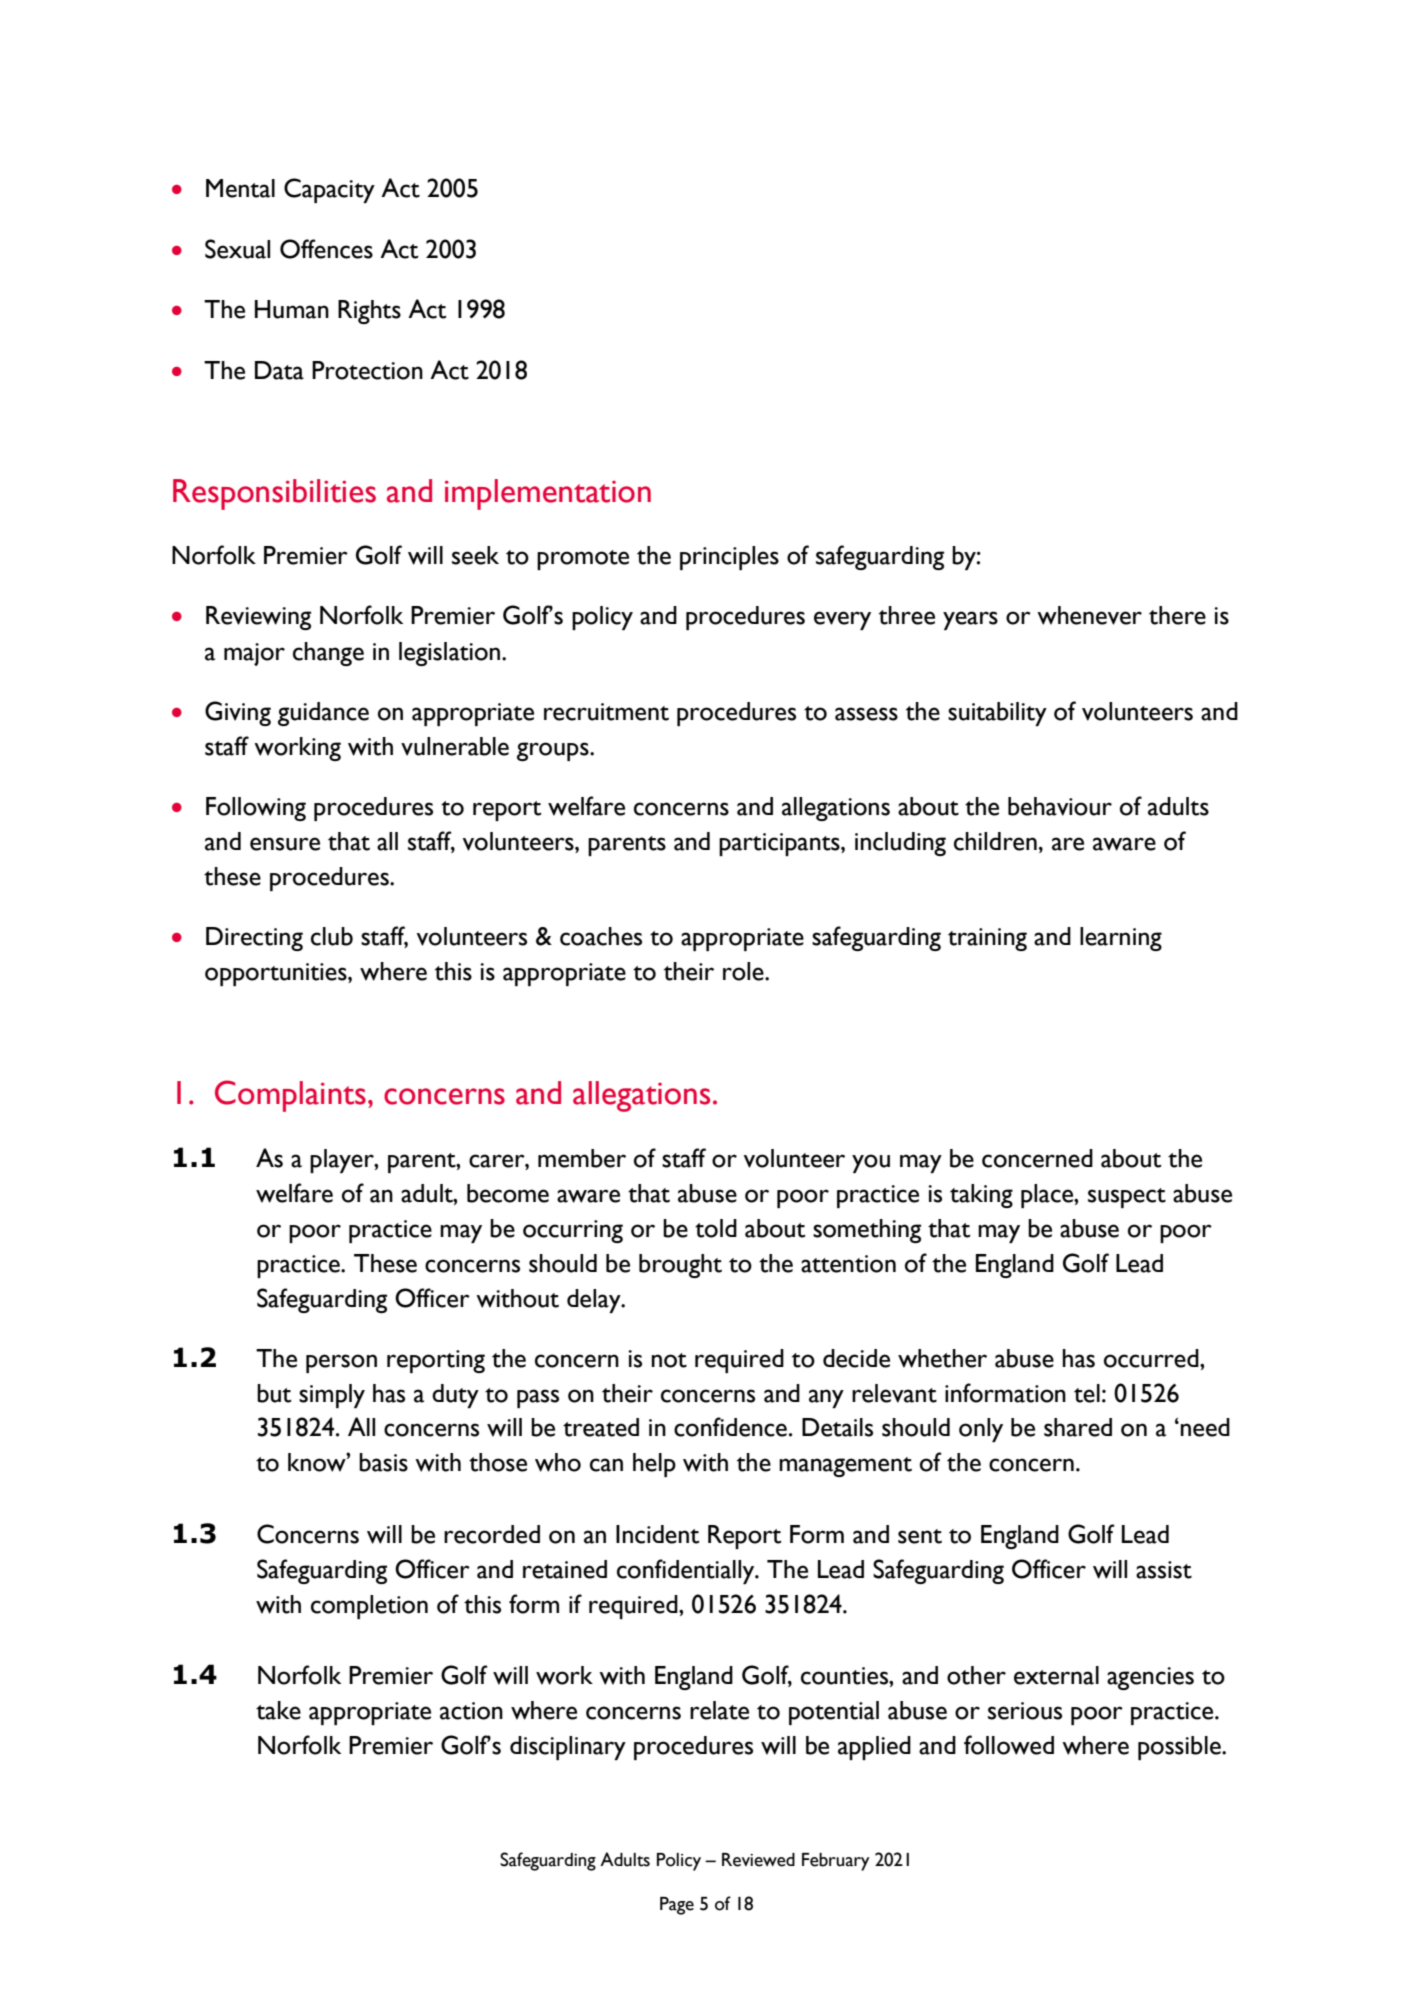 The height and width of the screenshot is (1998, 1413). I want to click on Offences, so click(326, 249).
